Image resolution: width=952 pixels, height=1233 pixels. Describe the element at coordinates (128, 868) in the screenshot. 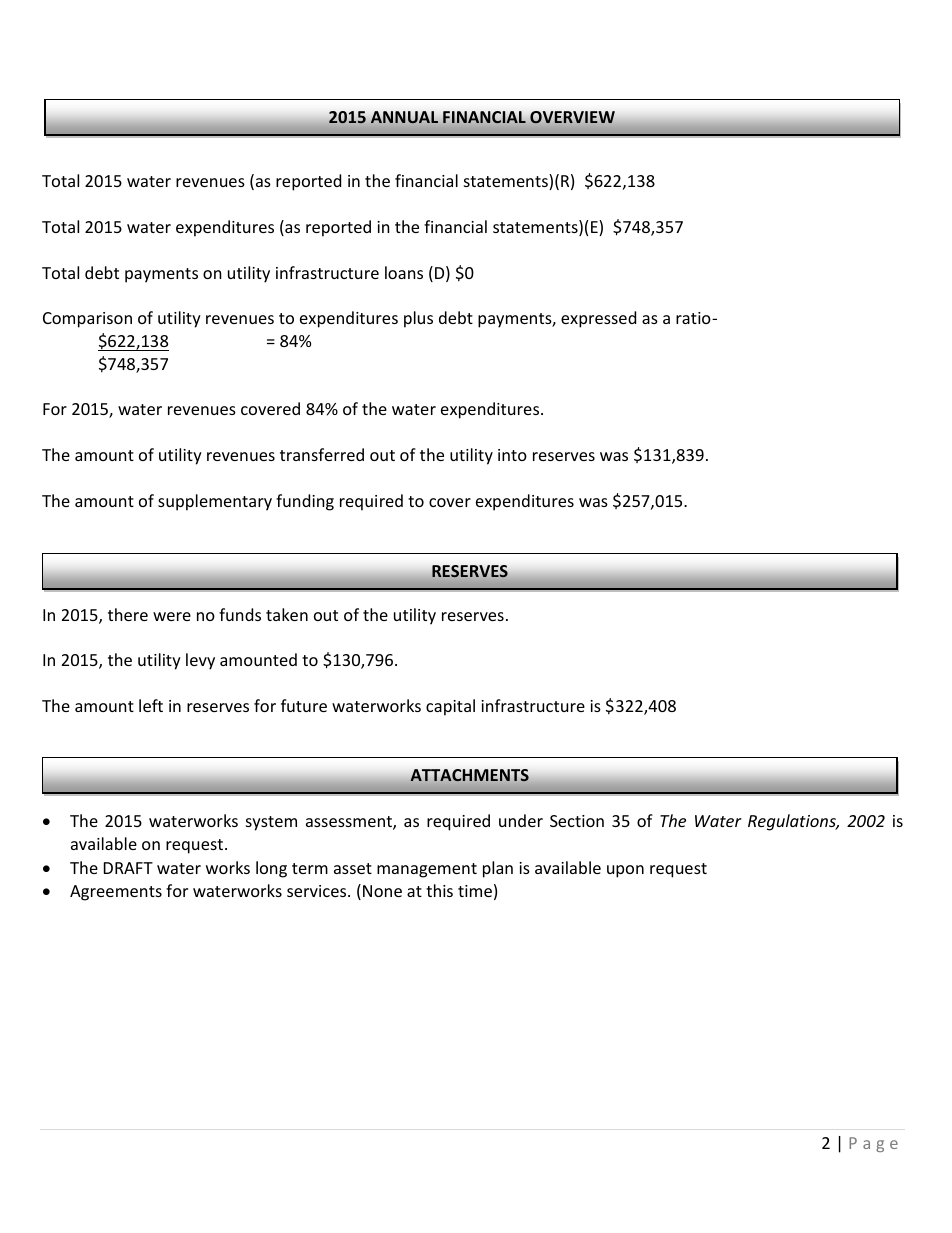

I see `DRAFT` at that location.
